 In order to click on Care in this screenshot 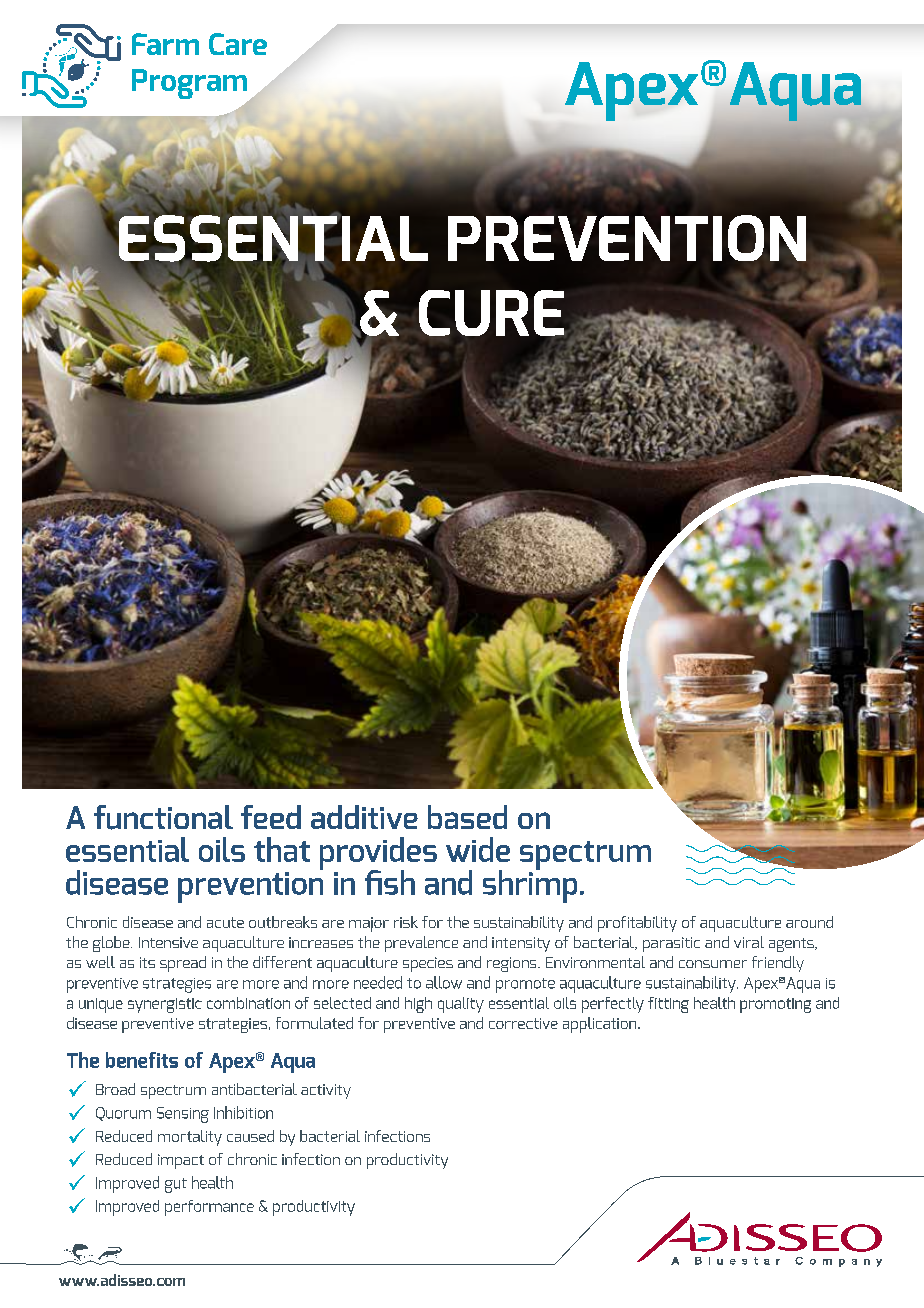, I will do `click(238, 44)`.
